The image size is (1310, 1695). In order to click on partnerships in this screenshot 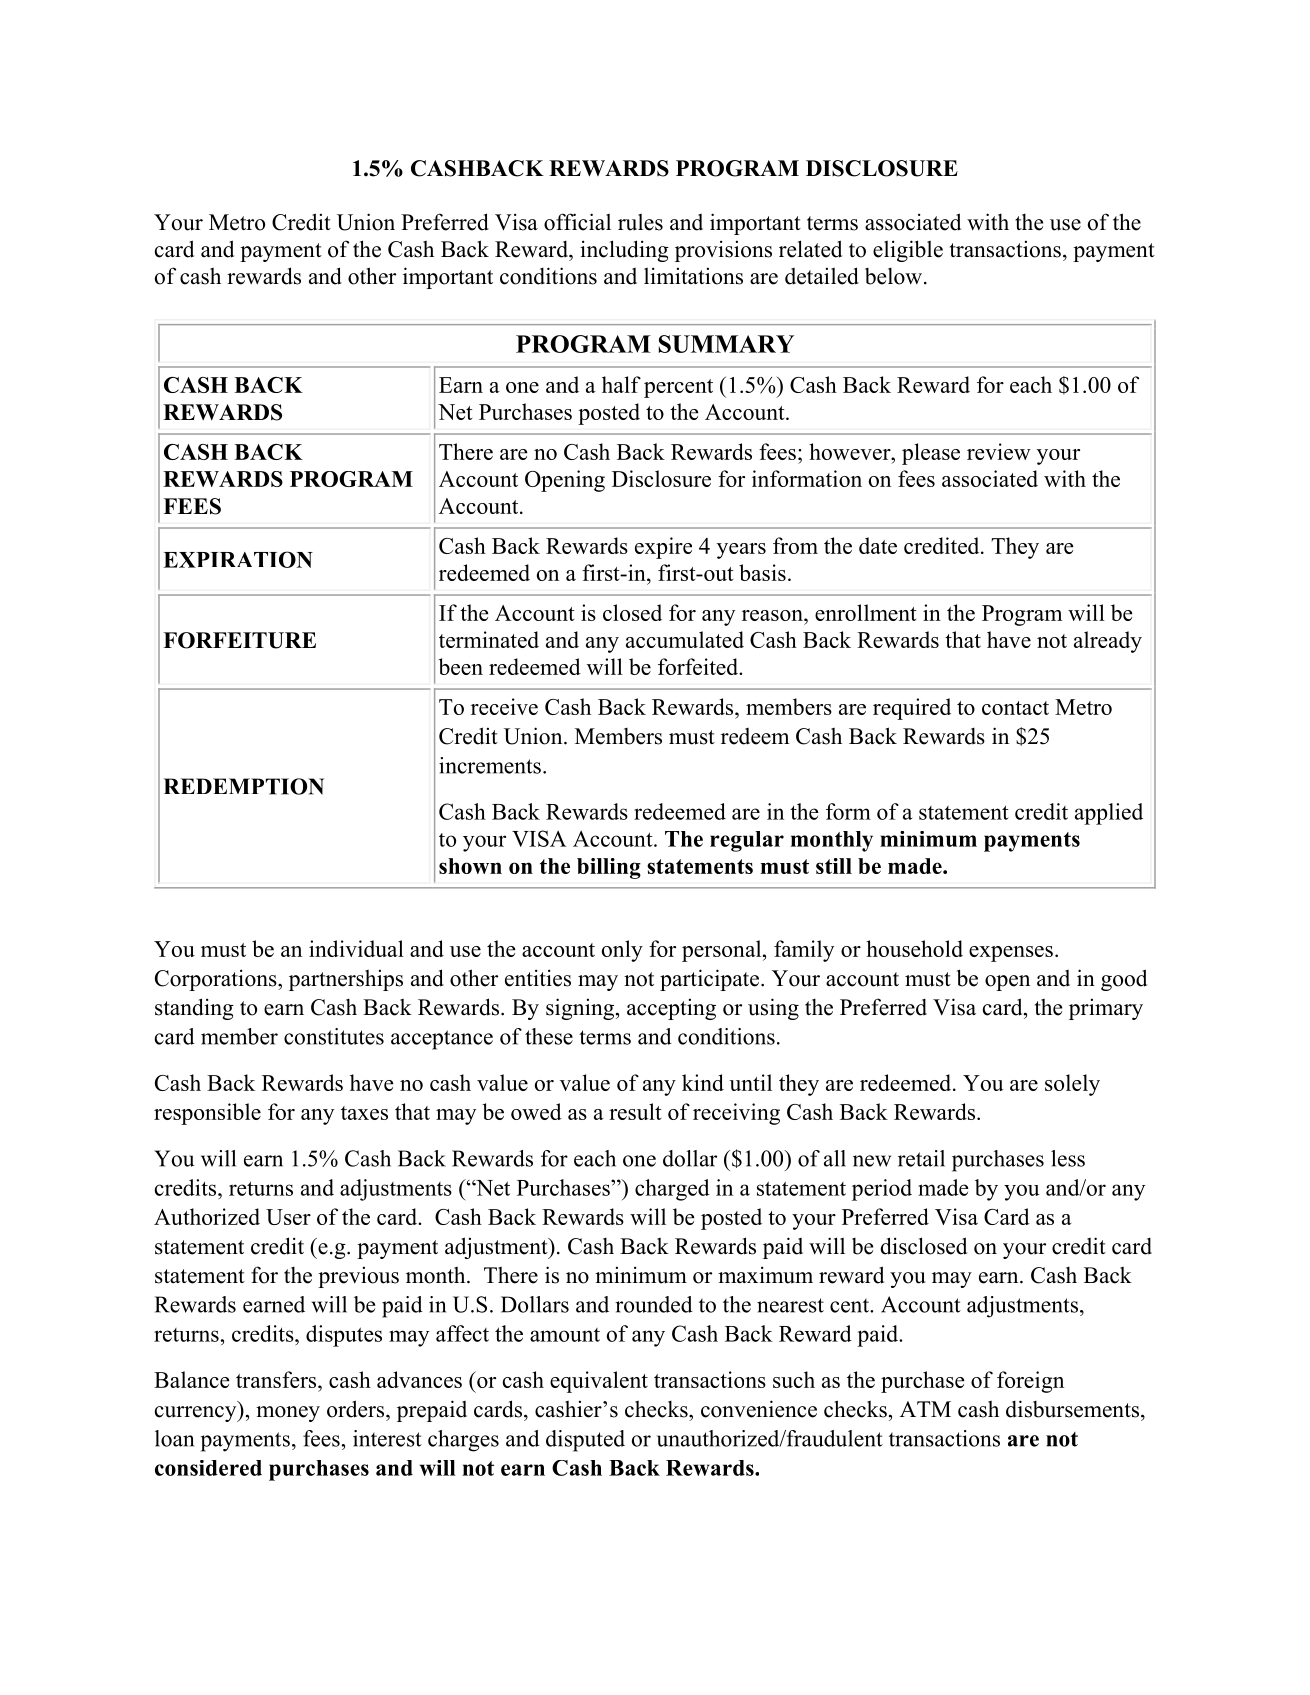, I will do `click(346, 980)`.
